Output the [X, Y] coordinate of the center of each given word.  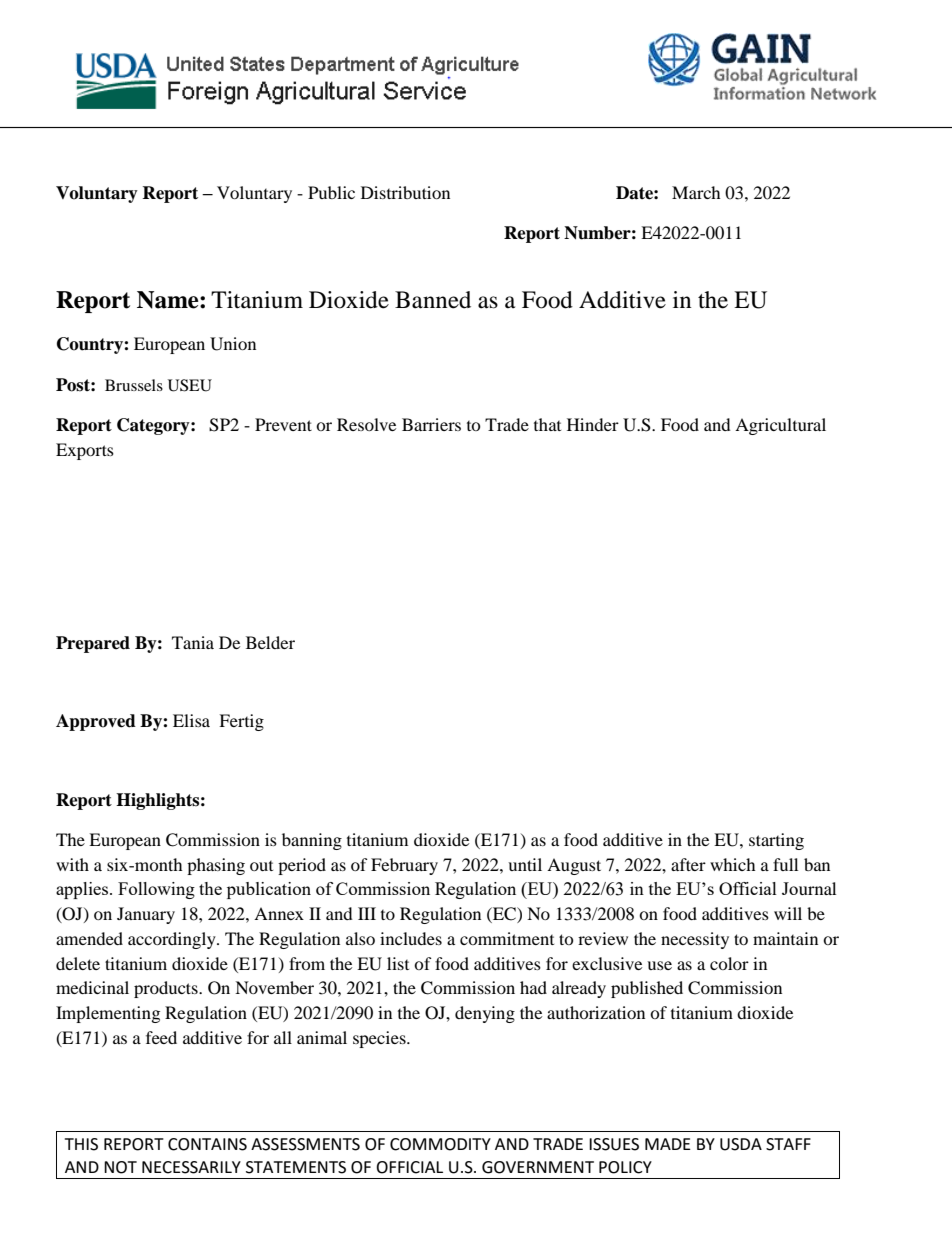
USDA [741, 1144]
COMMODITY [440, 1144]
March [696, 192]
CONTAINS [207, 1144]
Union [233, 344]
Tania [193, 642]
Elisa [191, 720]
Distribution [405, 192]
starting [776, 841]
